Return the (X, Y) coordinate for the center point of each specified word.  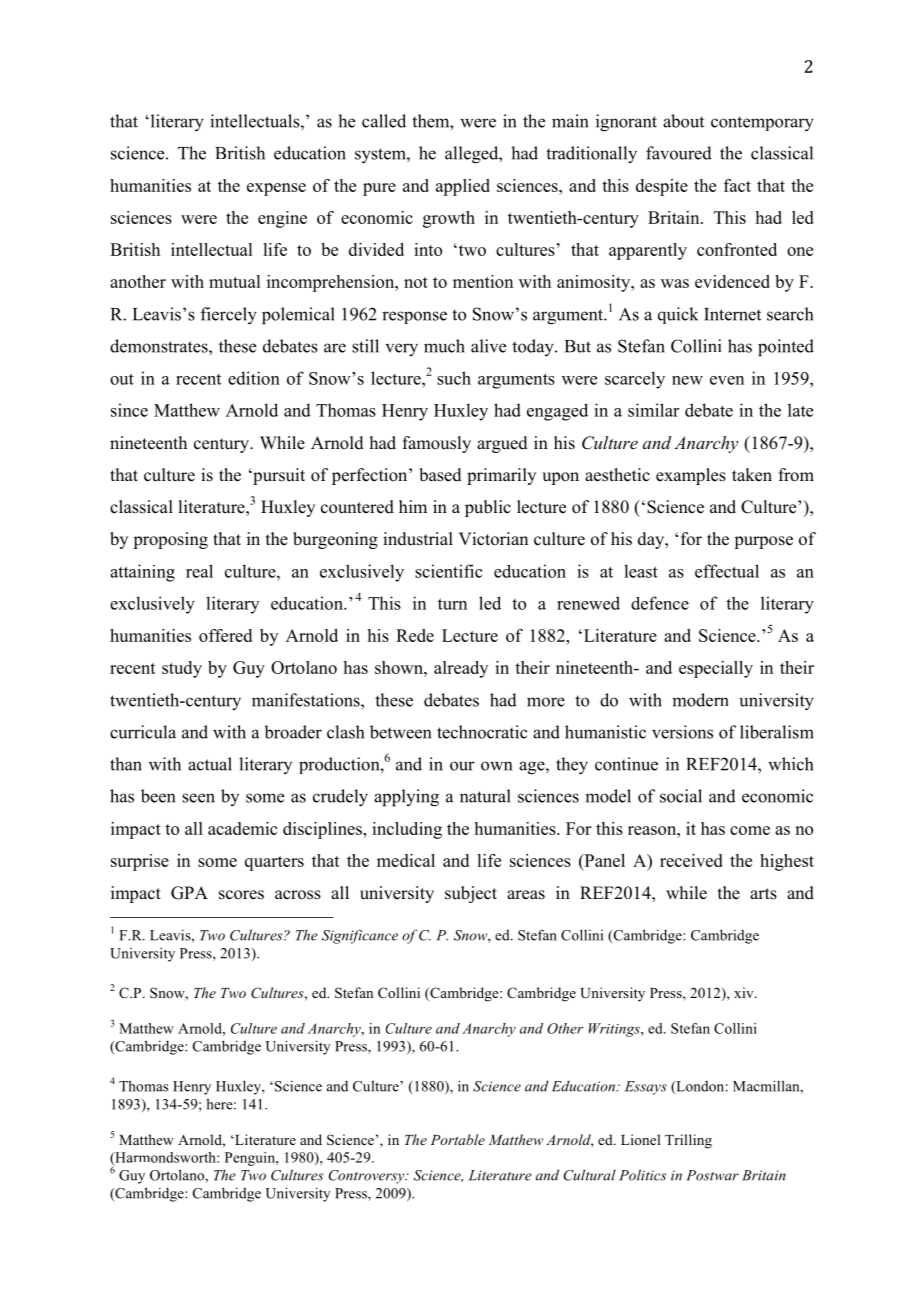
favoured (679, 153)
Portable (458, 1139)
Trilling (688, 1141)
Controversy (368, 1177)
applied (463, 187)
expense (276, 189)
